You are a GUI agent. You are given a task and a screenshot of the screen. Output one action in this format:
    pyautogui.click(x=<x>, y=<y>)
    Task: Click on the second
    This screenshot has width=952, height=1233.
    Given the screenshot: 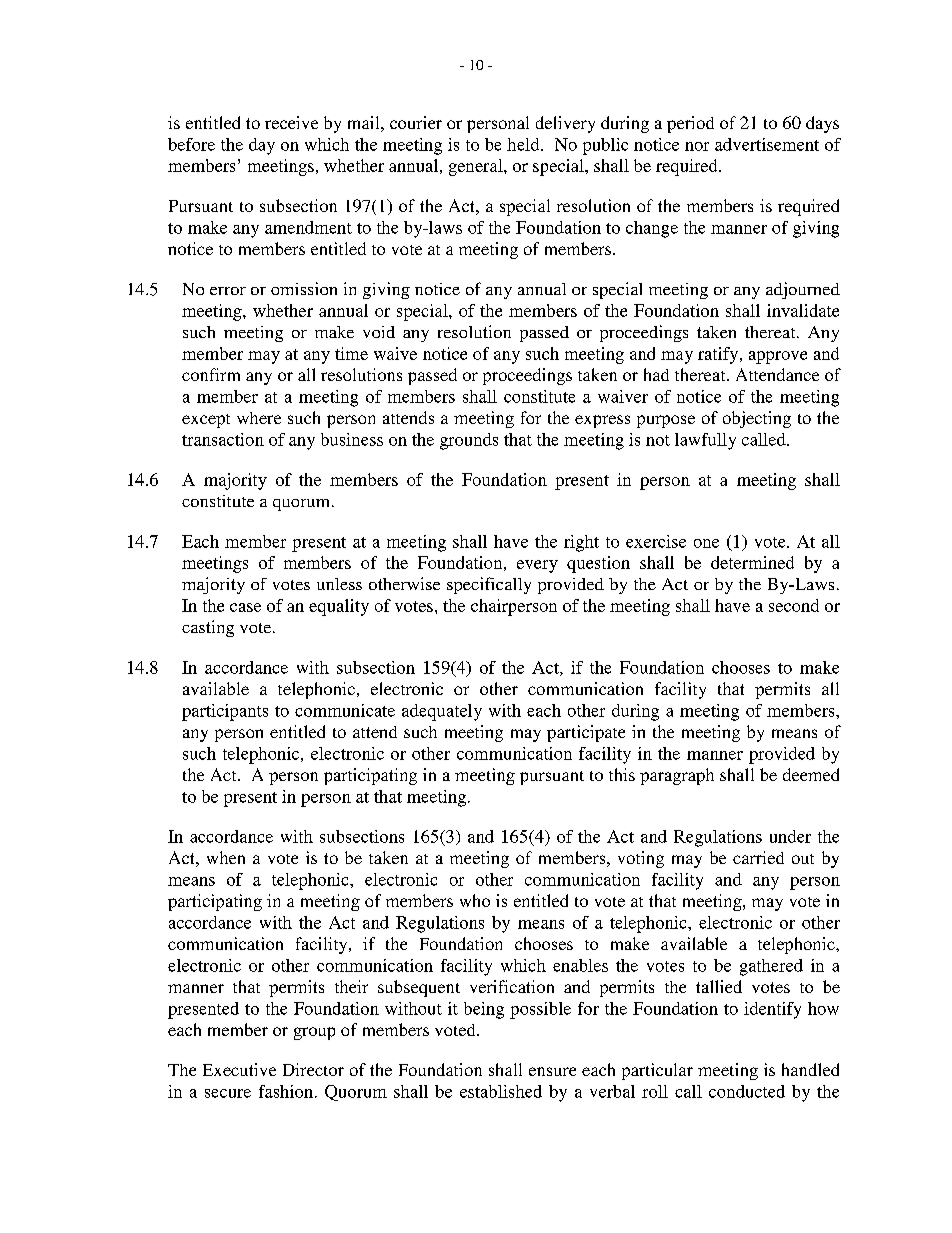 What is the action you would take?
    pyautogui.click(x=794, y=605)
